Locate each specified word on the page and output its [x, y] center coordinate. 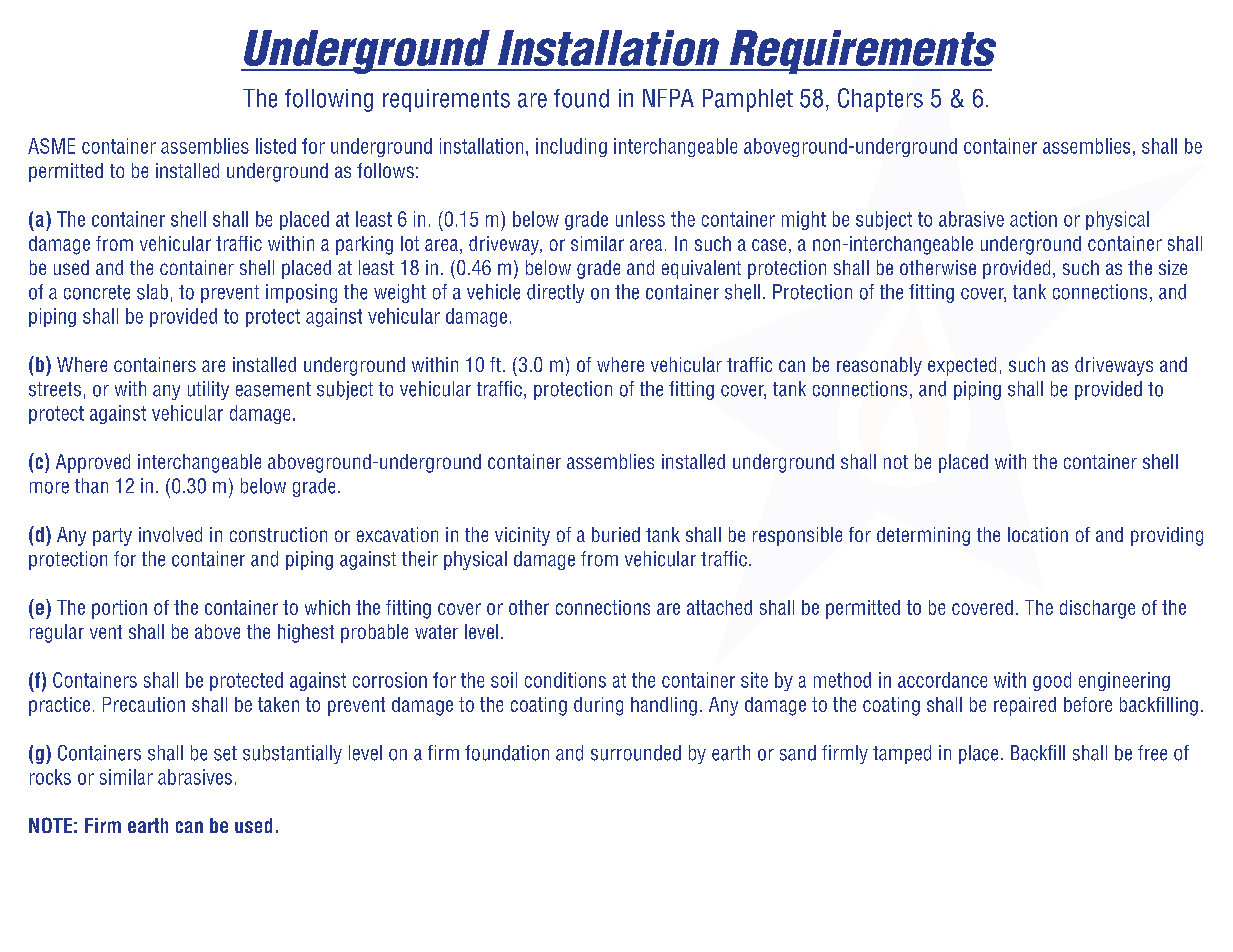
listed [276, 146]
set [225, 753]
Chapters [880, 100]
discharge [1097, 609]
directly [555, 293]
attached [719, 607]
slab [152, 292]
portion [119, 609]
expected [962, 366]
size [1173, 267]
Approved [93, 463]
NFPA [668, 98]
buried [616, 534]
